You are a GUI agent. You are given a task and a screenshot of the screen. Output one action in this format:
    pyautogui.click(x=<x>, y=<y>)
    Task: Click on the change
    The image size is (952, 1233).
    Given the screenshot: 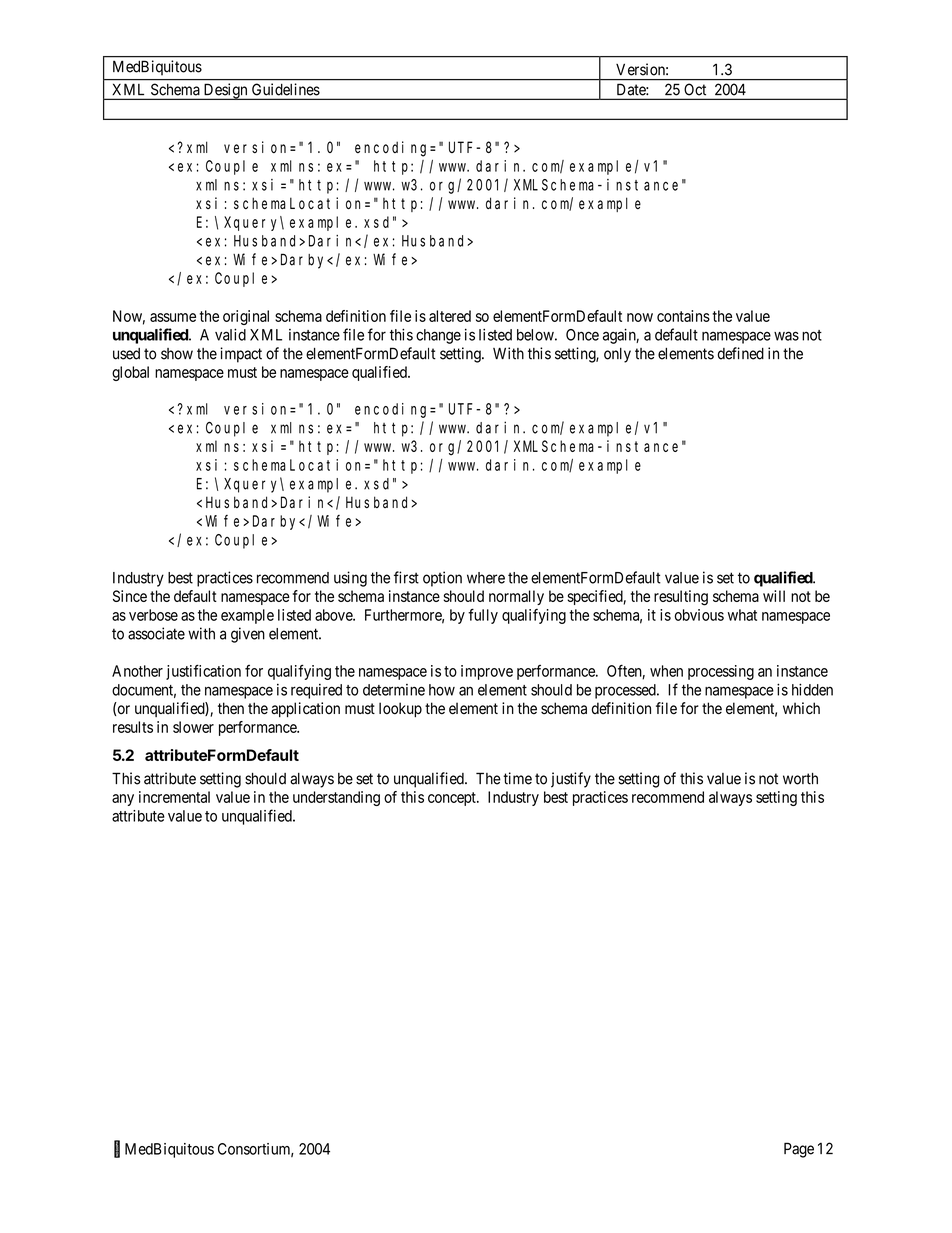 What is the action you would take?
    pyautogui.click(x=438, y=336)
